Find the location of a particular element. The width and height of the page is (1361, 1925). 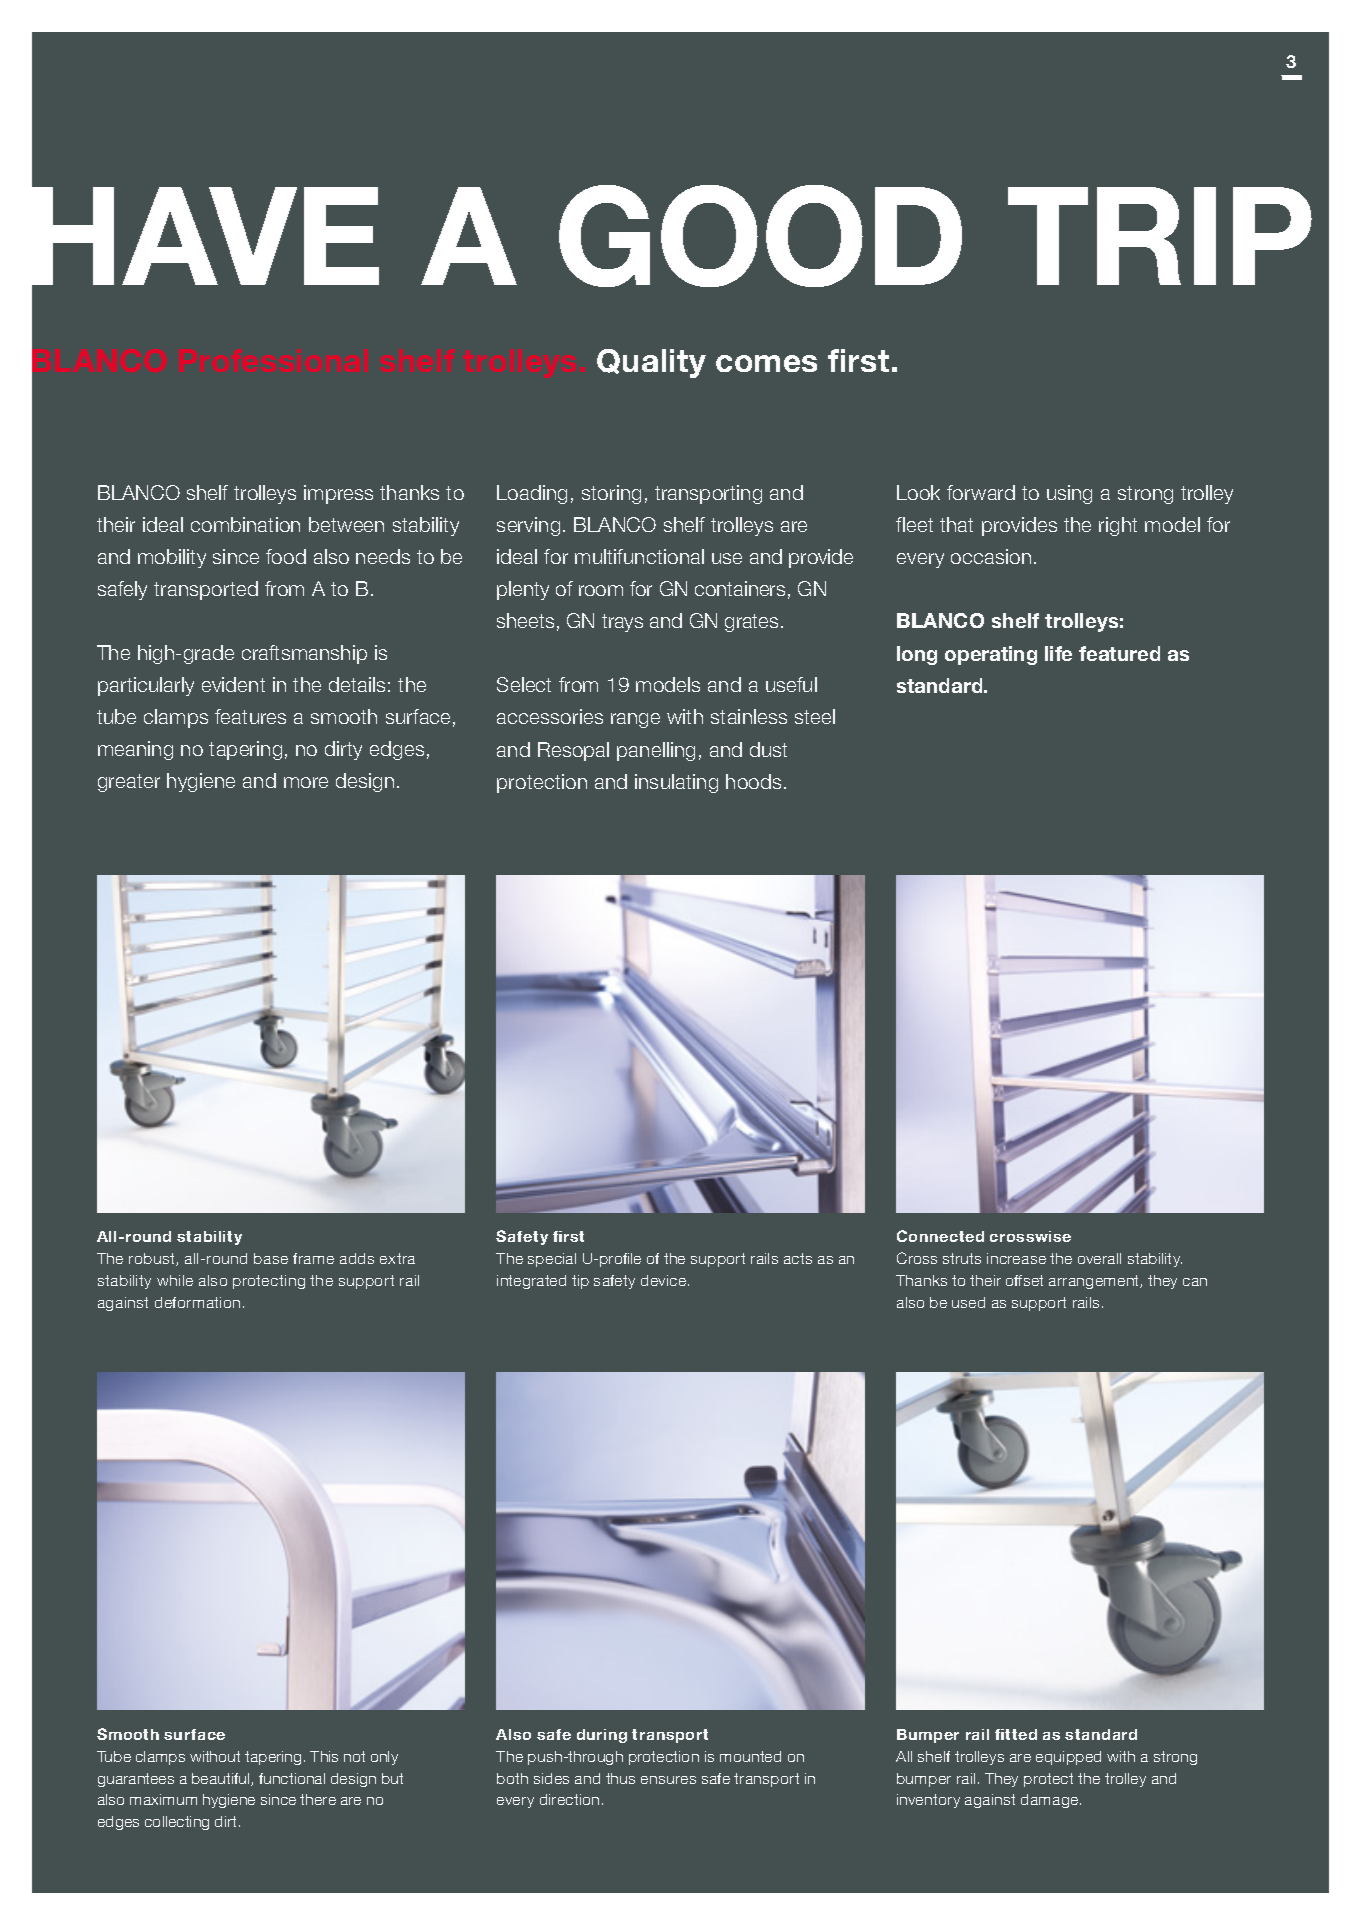

Quality is located at coordinates (651, 363).
